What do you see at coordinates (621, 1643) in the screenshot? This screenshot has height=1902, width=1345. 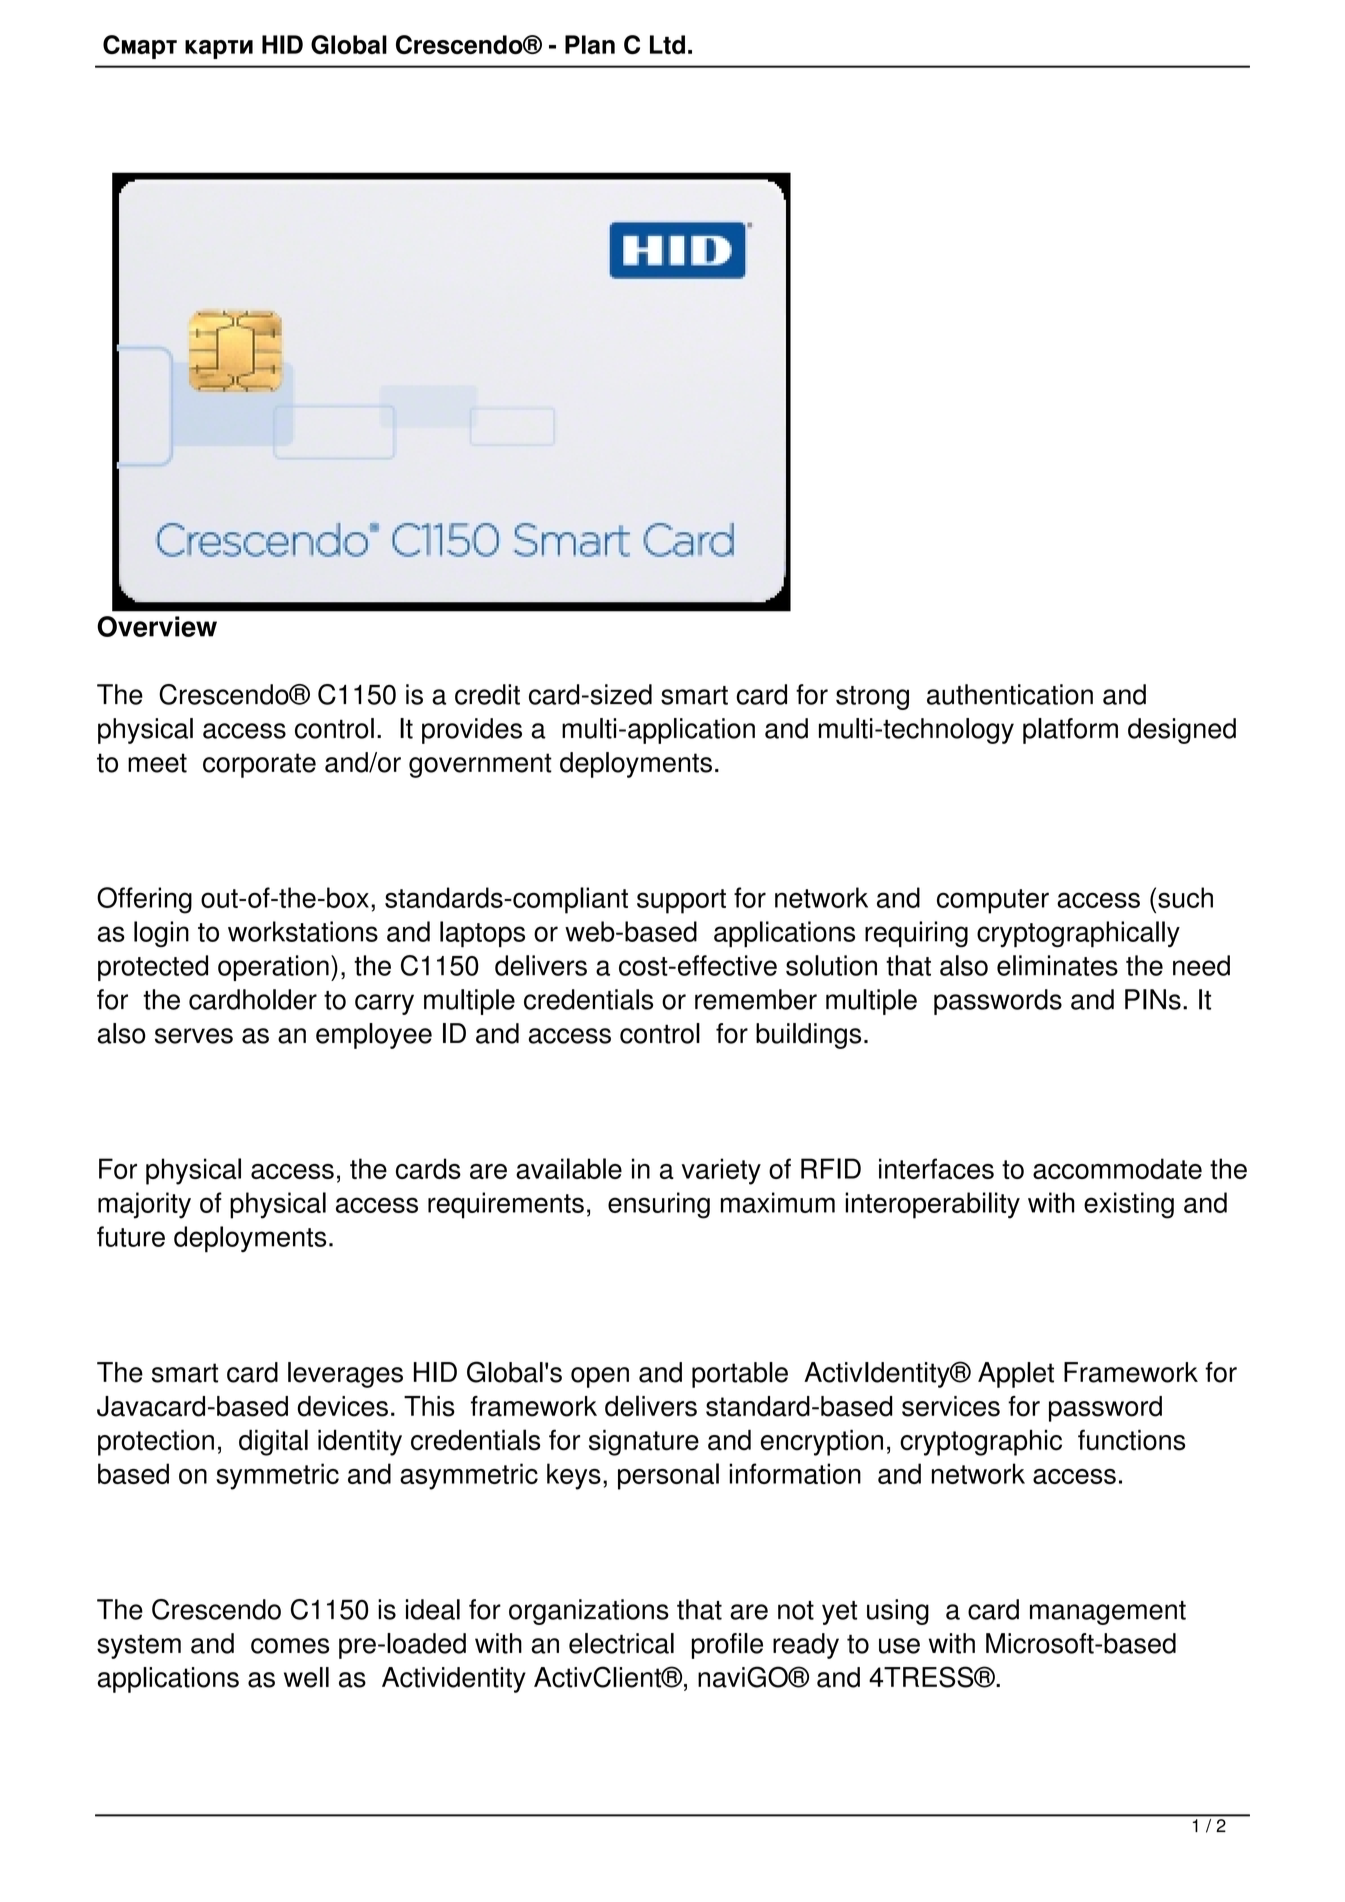 I see `electrical` at bounding box center [621, 1643].
